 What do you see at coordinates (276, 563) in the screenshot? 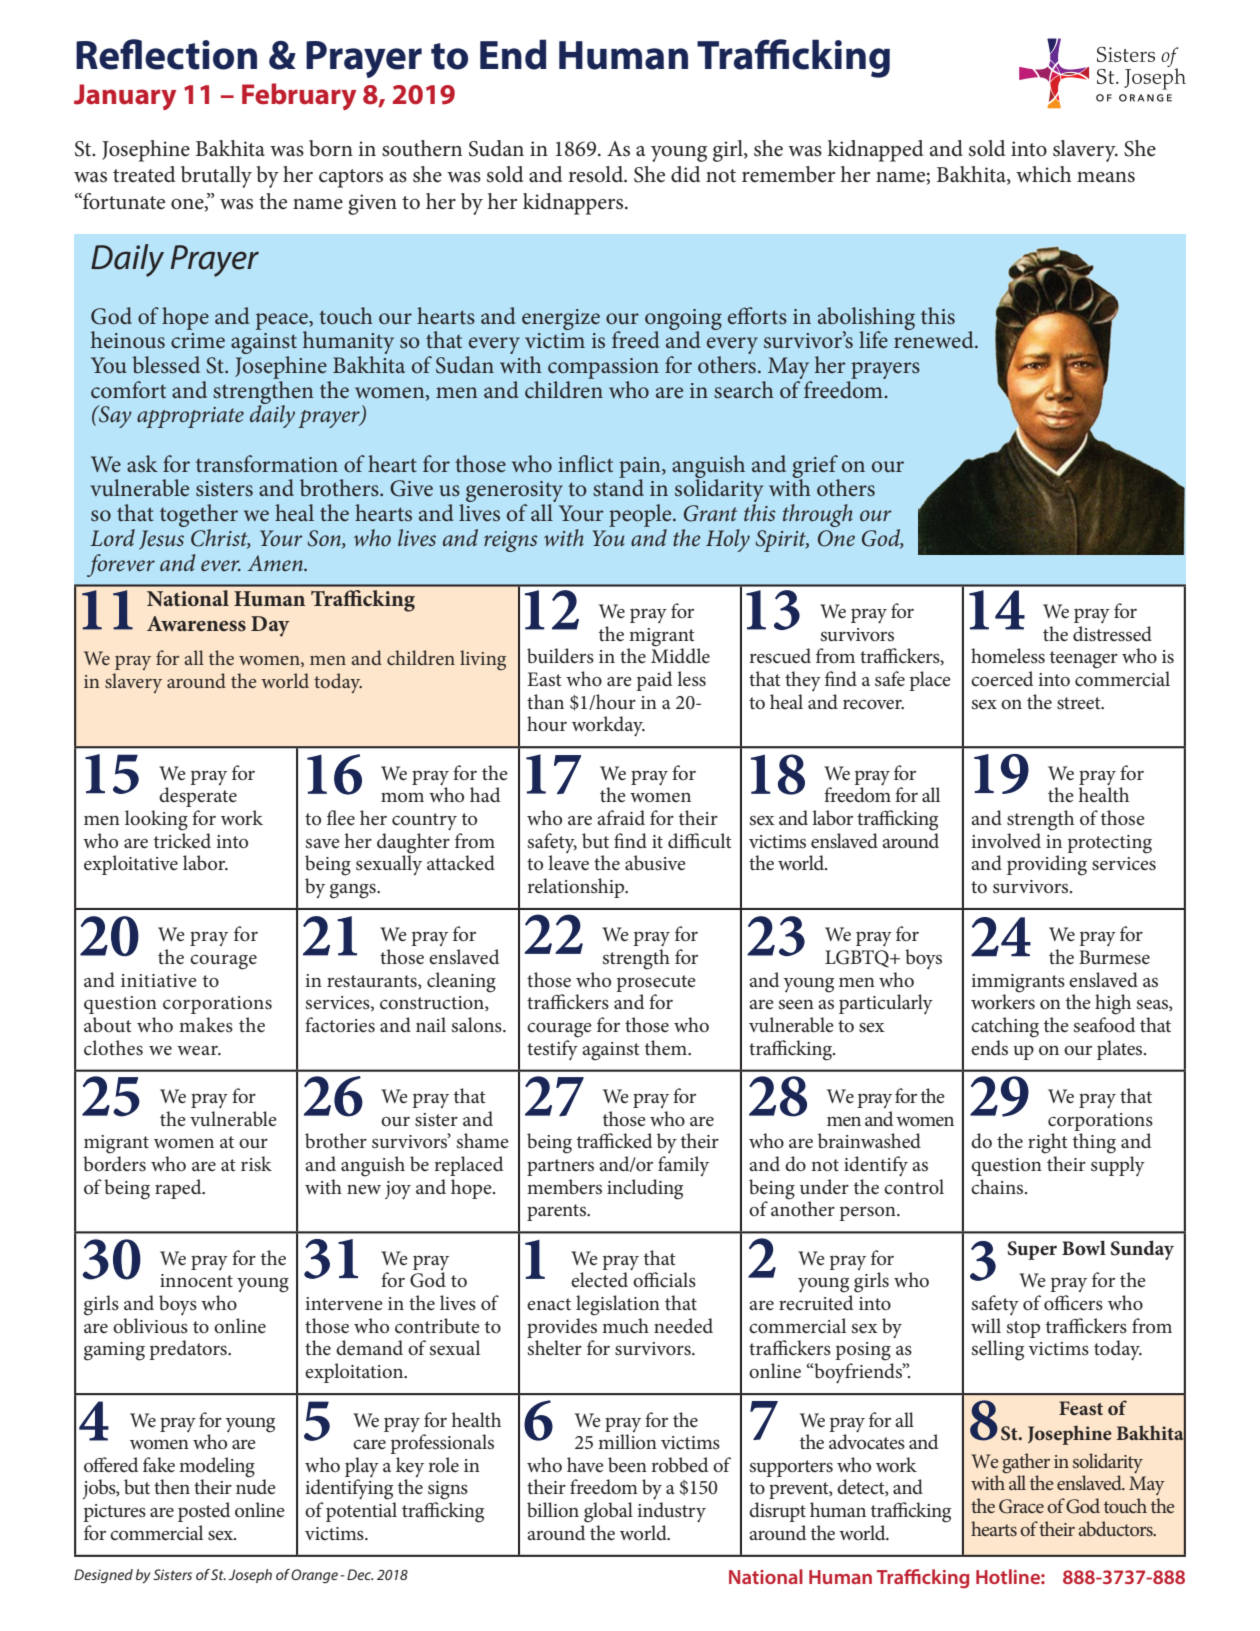
I see `Amen` at bounding box center [276, 563].
